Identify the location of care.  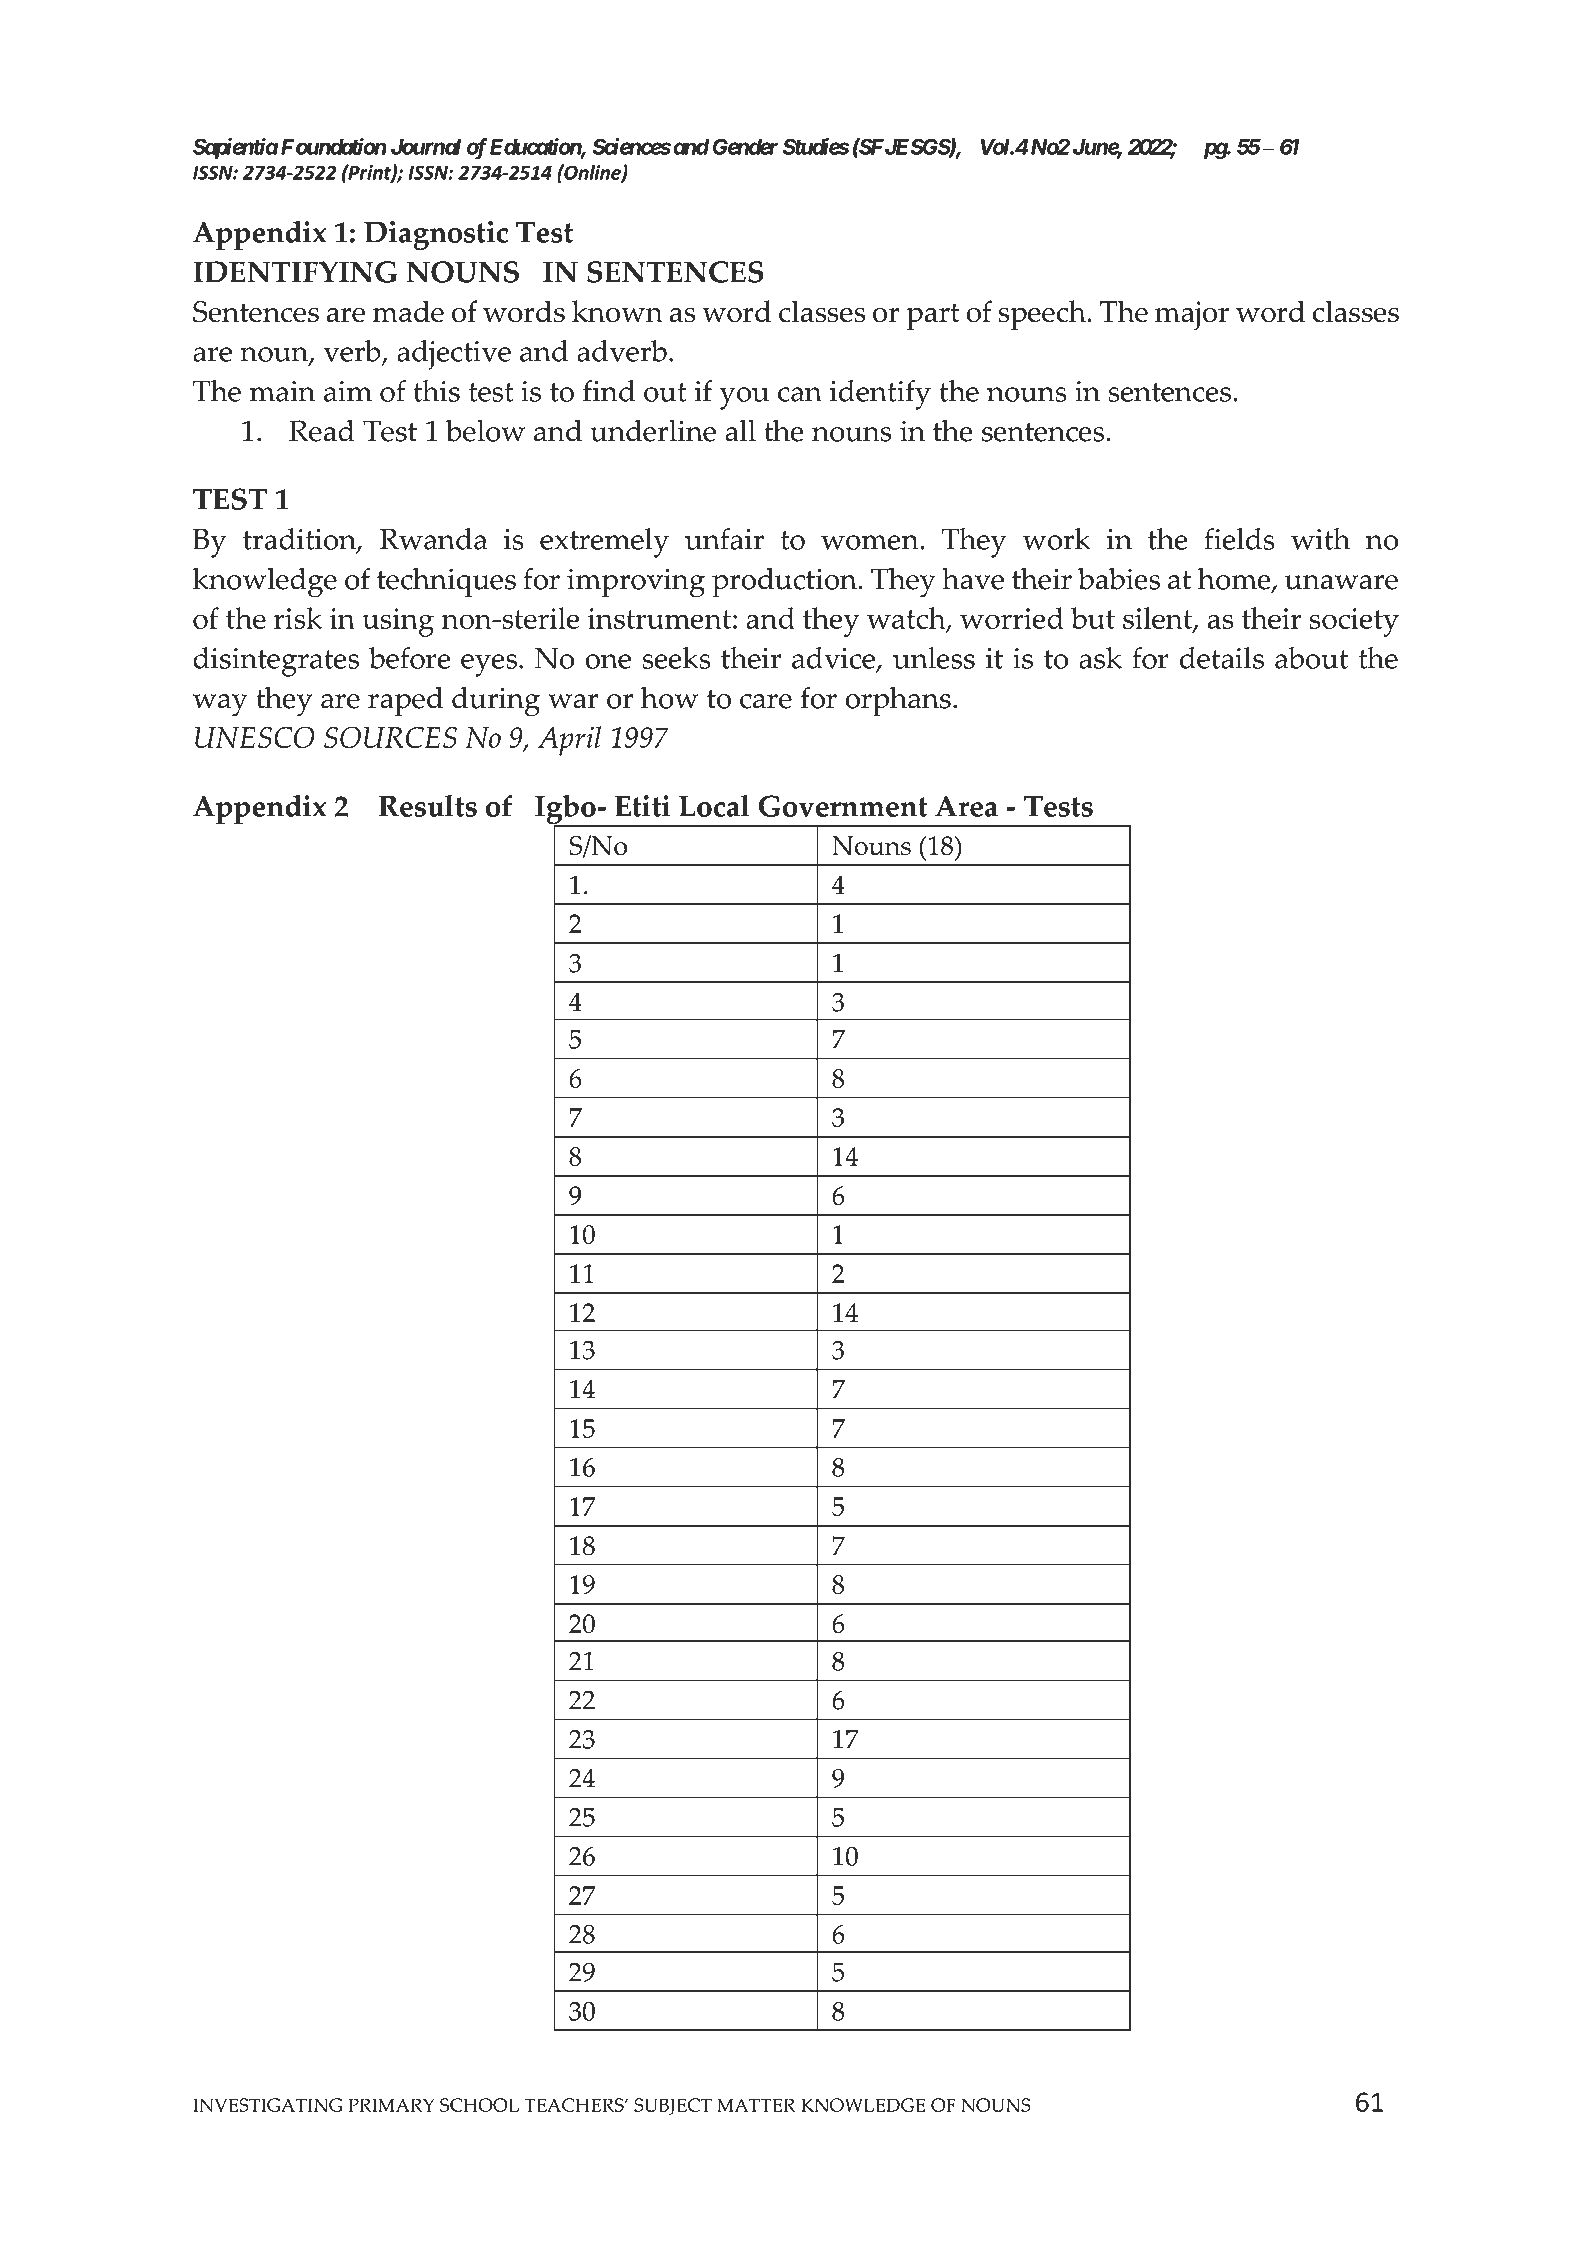
(766, 701).
